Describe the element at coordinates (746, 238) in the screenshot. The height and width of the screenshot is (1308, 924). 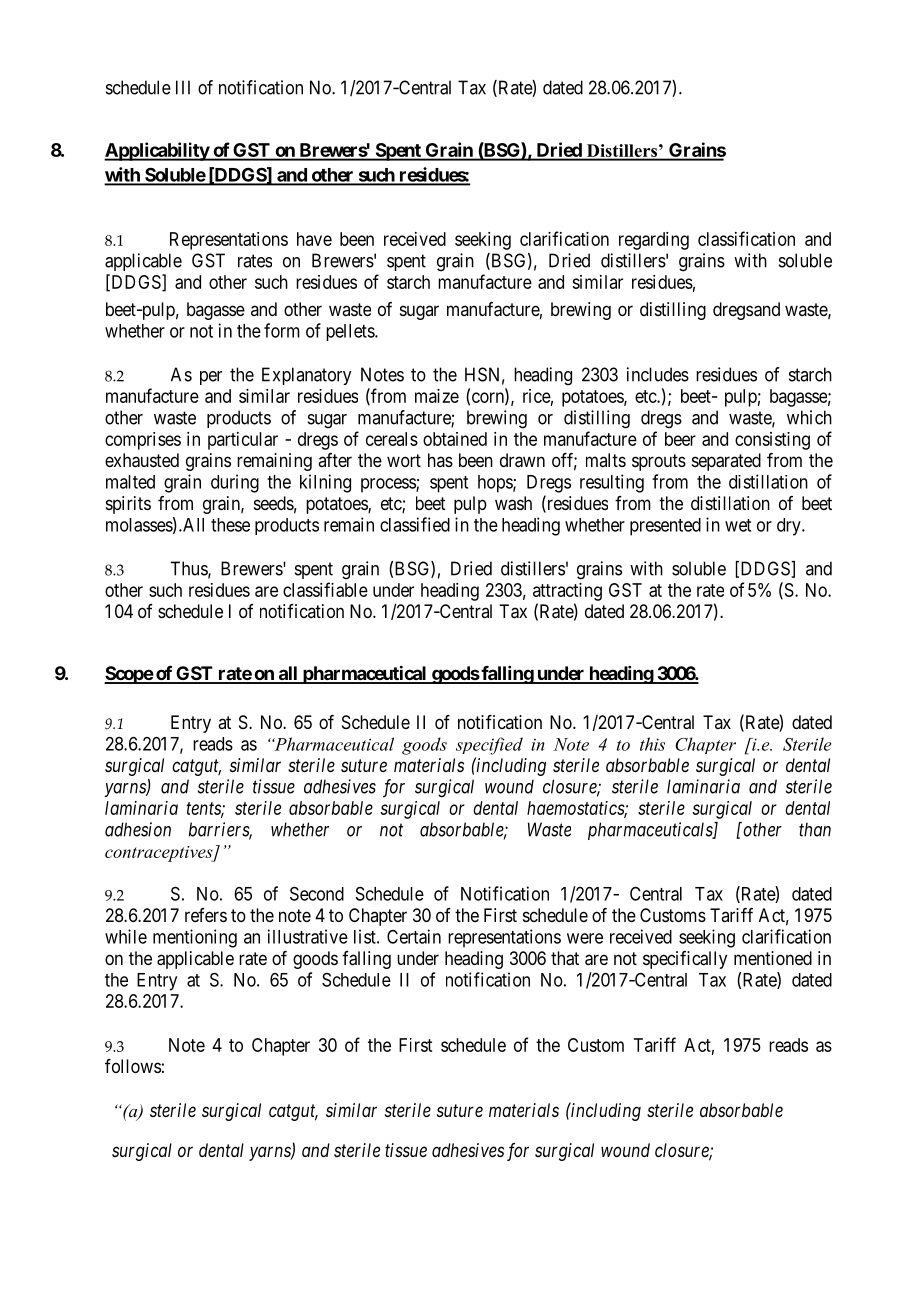
I see `classification` at that location.
